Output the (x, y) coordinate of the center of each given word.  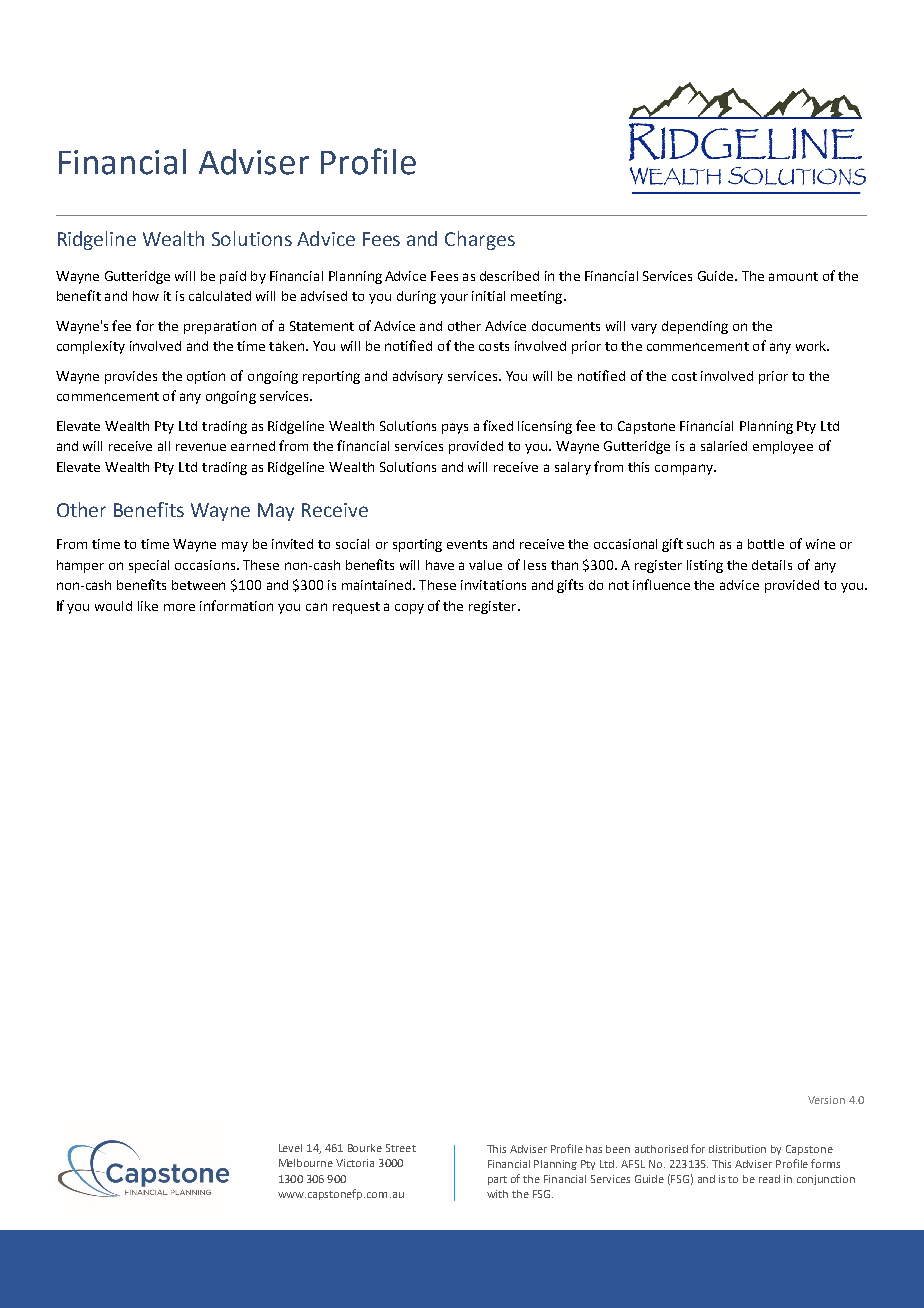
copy (409, 609)
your (454, 299)
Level (290, 1148)
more (179, 607)
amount (793, 276)
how (146, 296)
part (497, 1180)
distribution (737, 1149)
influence (661, 584)
